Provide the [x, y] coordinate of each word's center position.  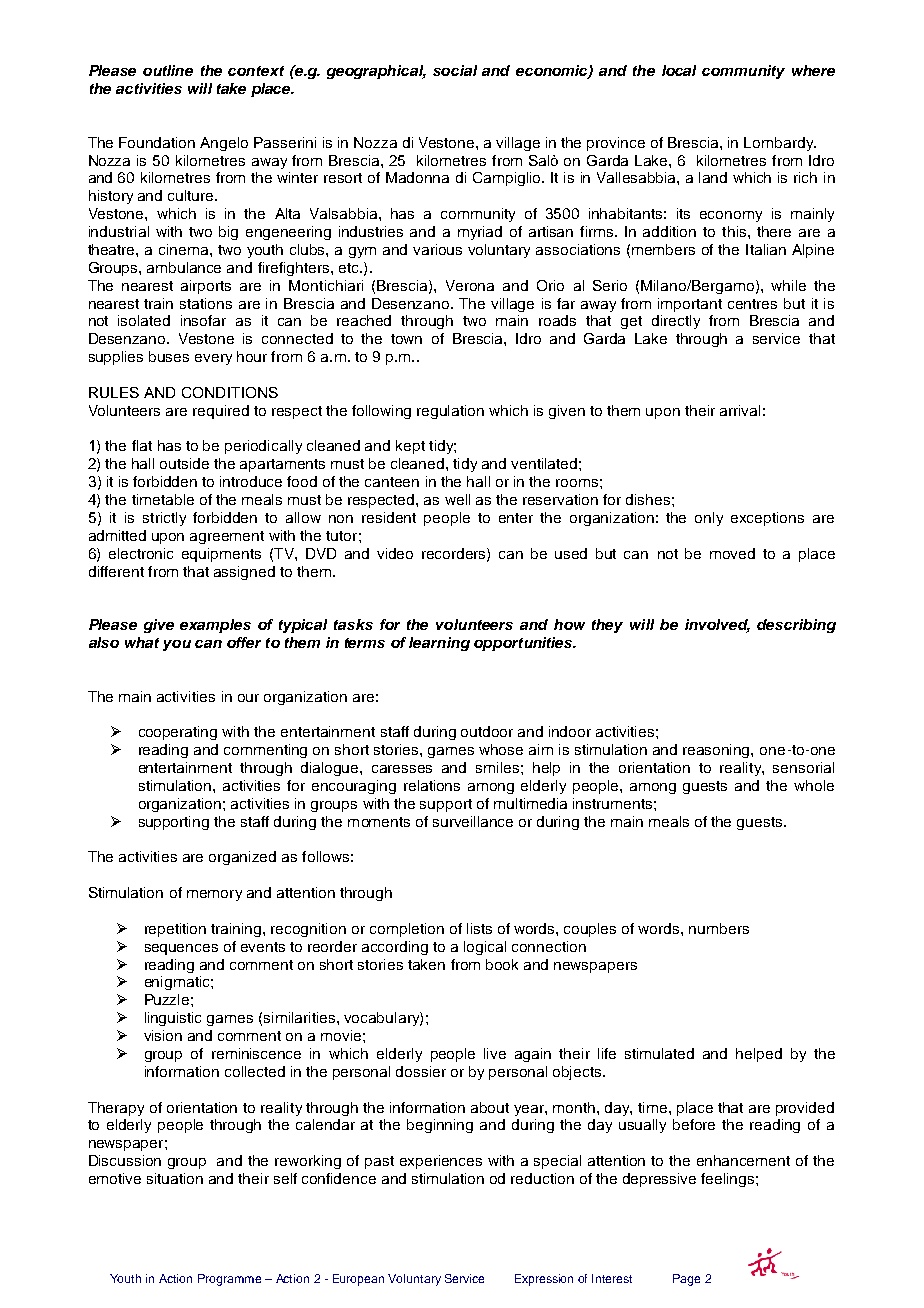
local [679, 70]
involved [717, 626]
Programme [229, 1280]
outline [168, 70]
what [142, 642]
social [455, 70]
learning [439, 644]
